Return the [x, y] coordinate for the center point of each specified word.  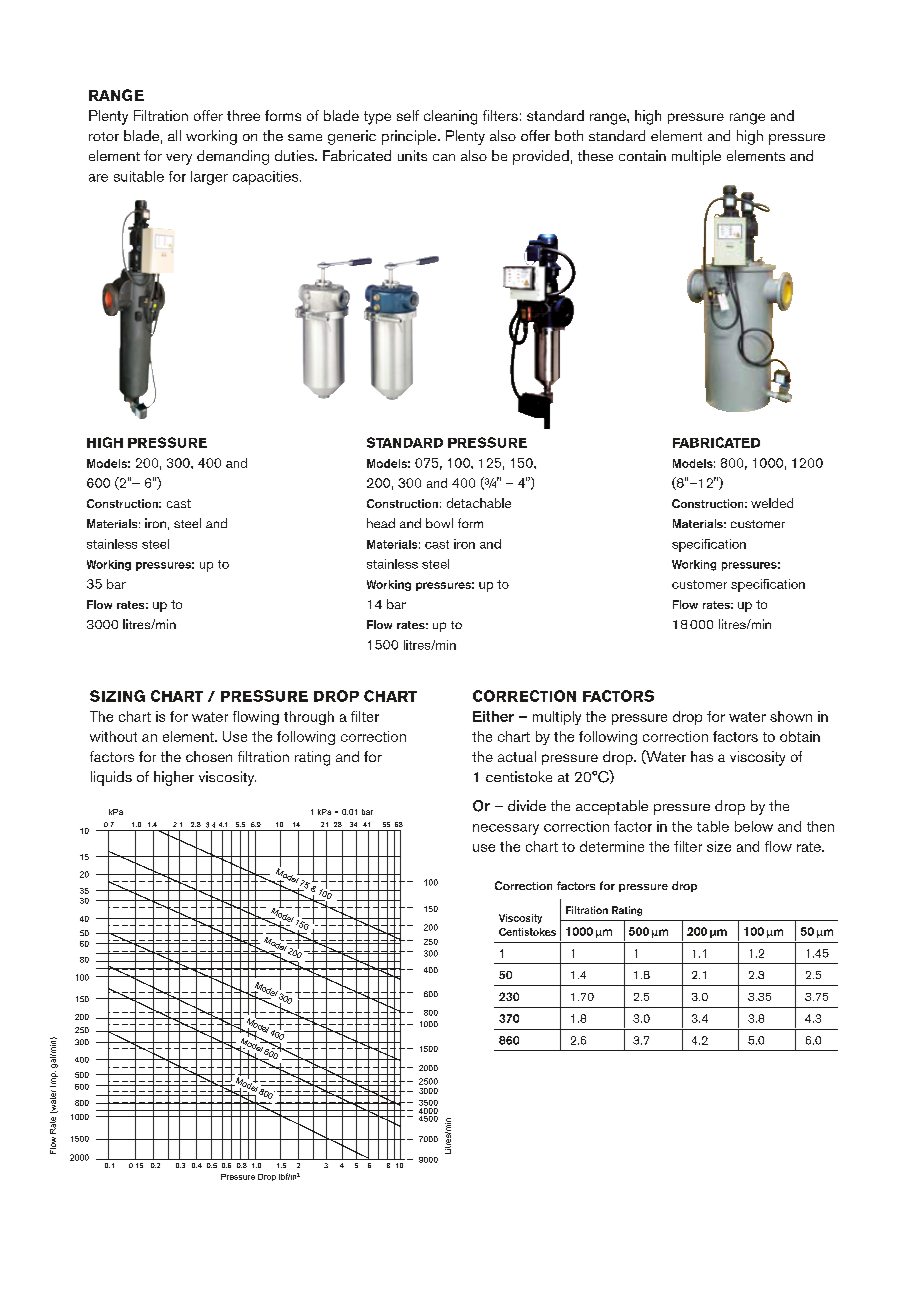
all [174, 135]
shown [791, 716]
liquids [111, 778]
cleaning [450, 117]
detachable [479, 503]
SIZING [117, 696]
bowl [439, 523]
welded [772, 503]
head [381, 523]
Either [493, 716]
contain [642, 155]
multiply [557, 718]
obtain [800, 736]
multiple [696, 157]
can [444, 157]
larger [209, 178]
